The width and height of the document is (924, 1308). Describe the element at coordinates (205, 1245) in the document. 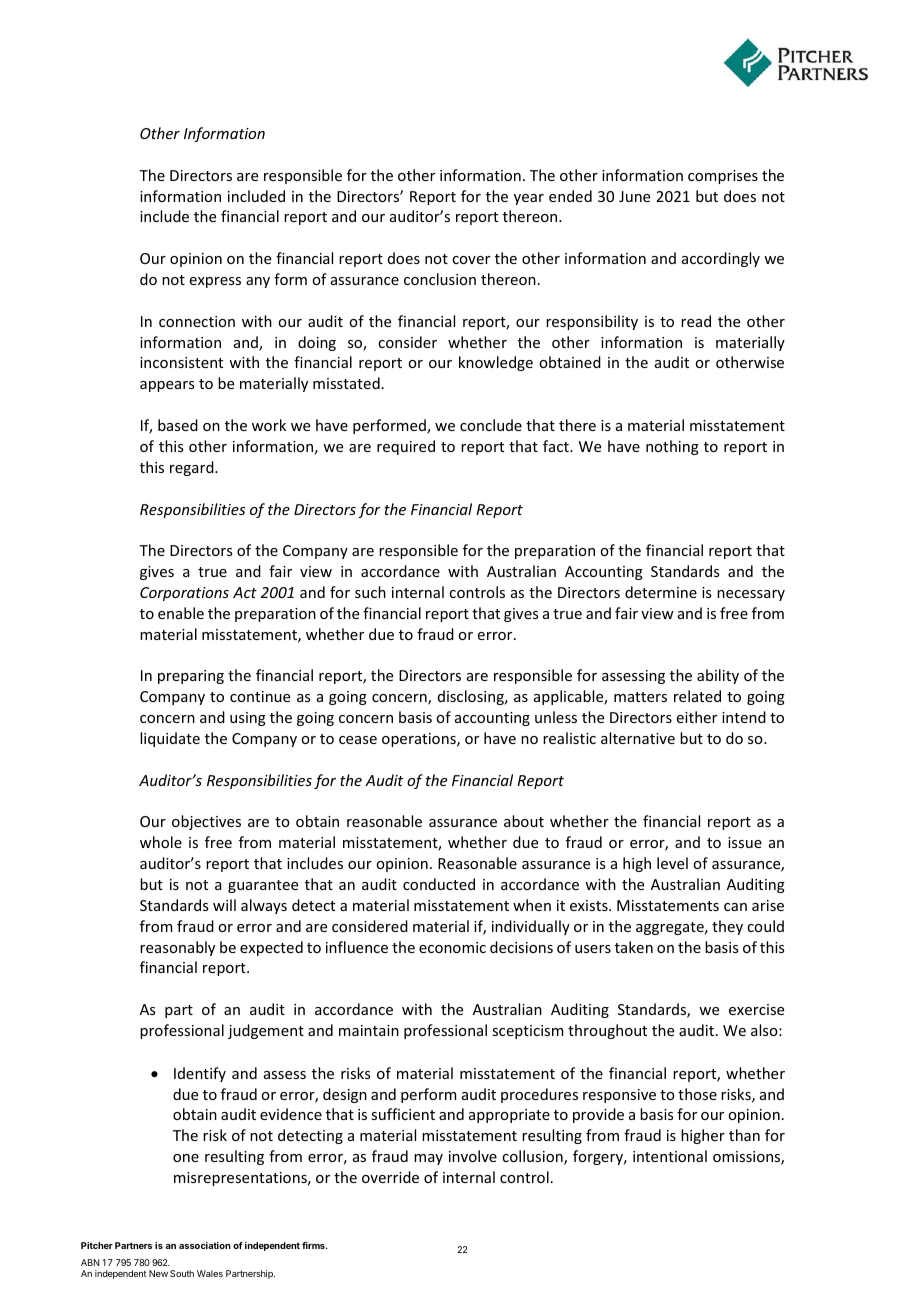

I see `association` at that location.
